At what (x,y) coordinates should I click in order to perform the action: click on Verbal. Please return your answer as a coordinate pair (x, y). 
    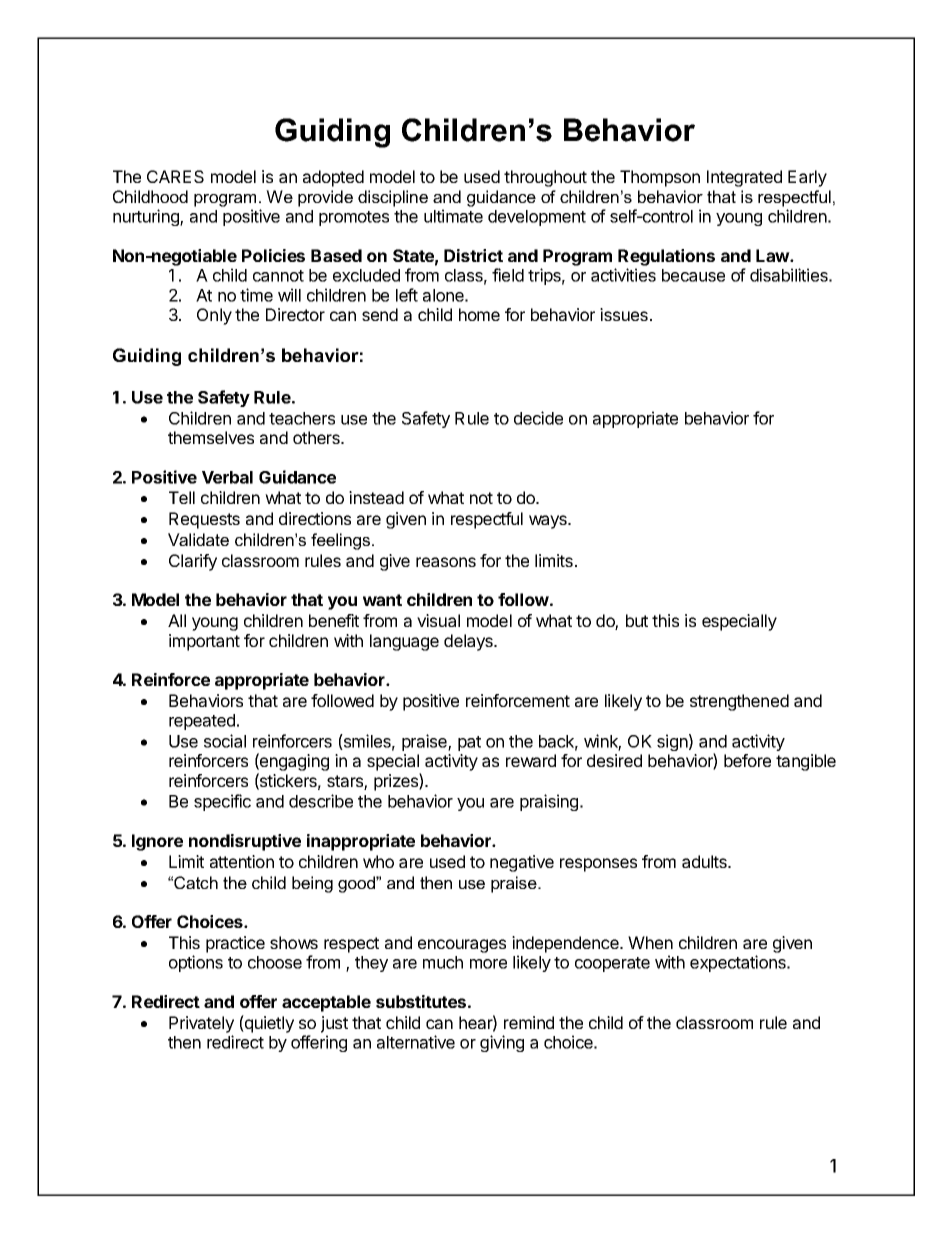
    Looking at the image, I should click on (227, 477).
